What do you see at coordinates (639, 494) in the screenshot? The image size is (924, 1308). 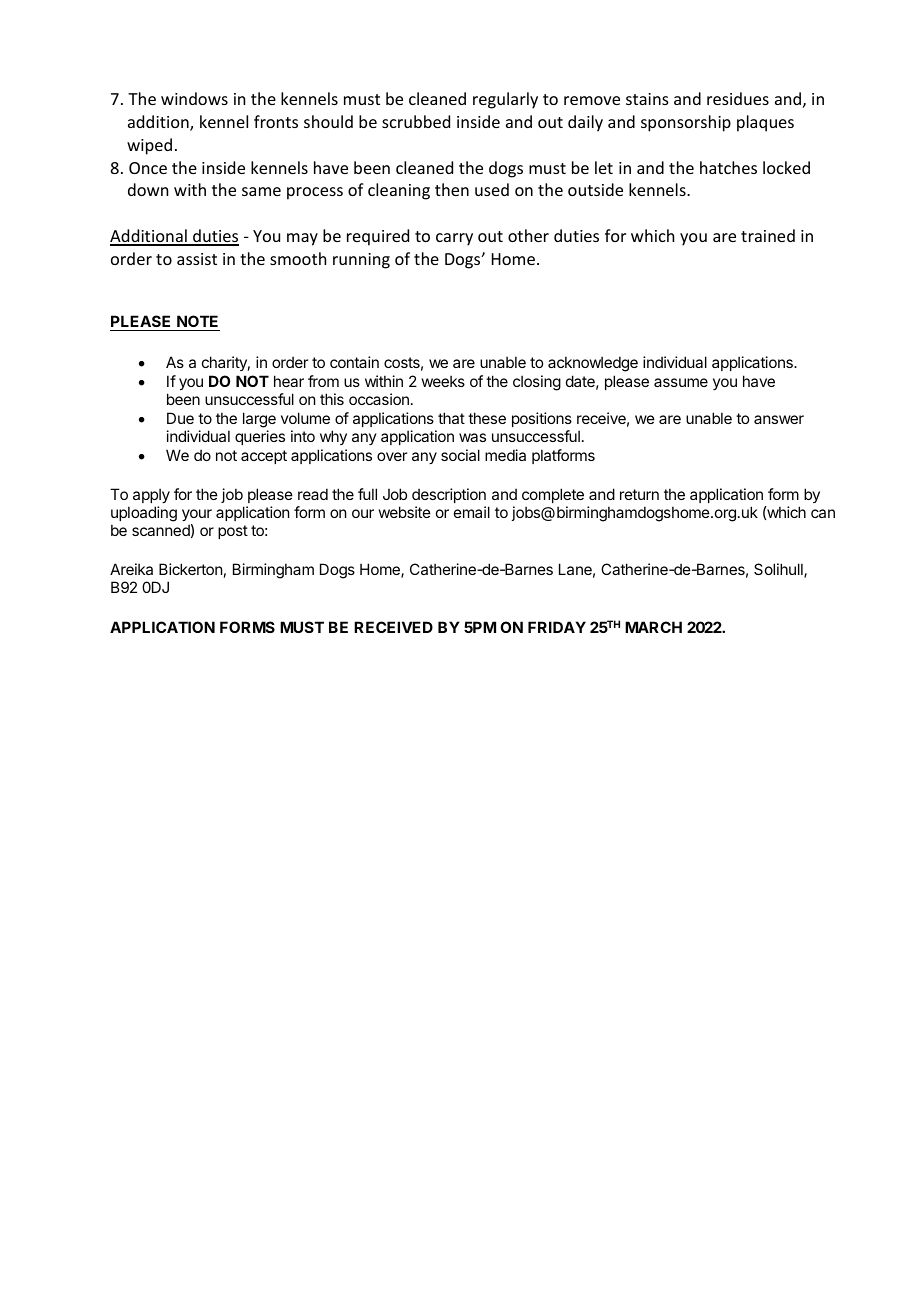 I see `return` at bounding box center [639, 494].
